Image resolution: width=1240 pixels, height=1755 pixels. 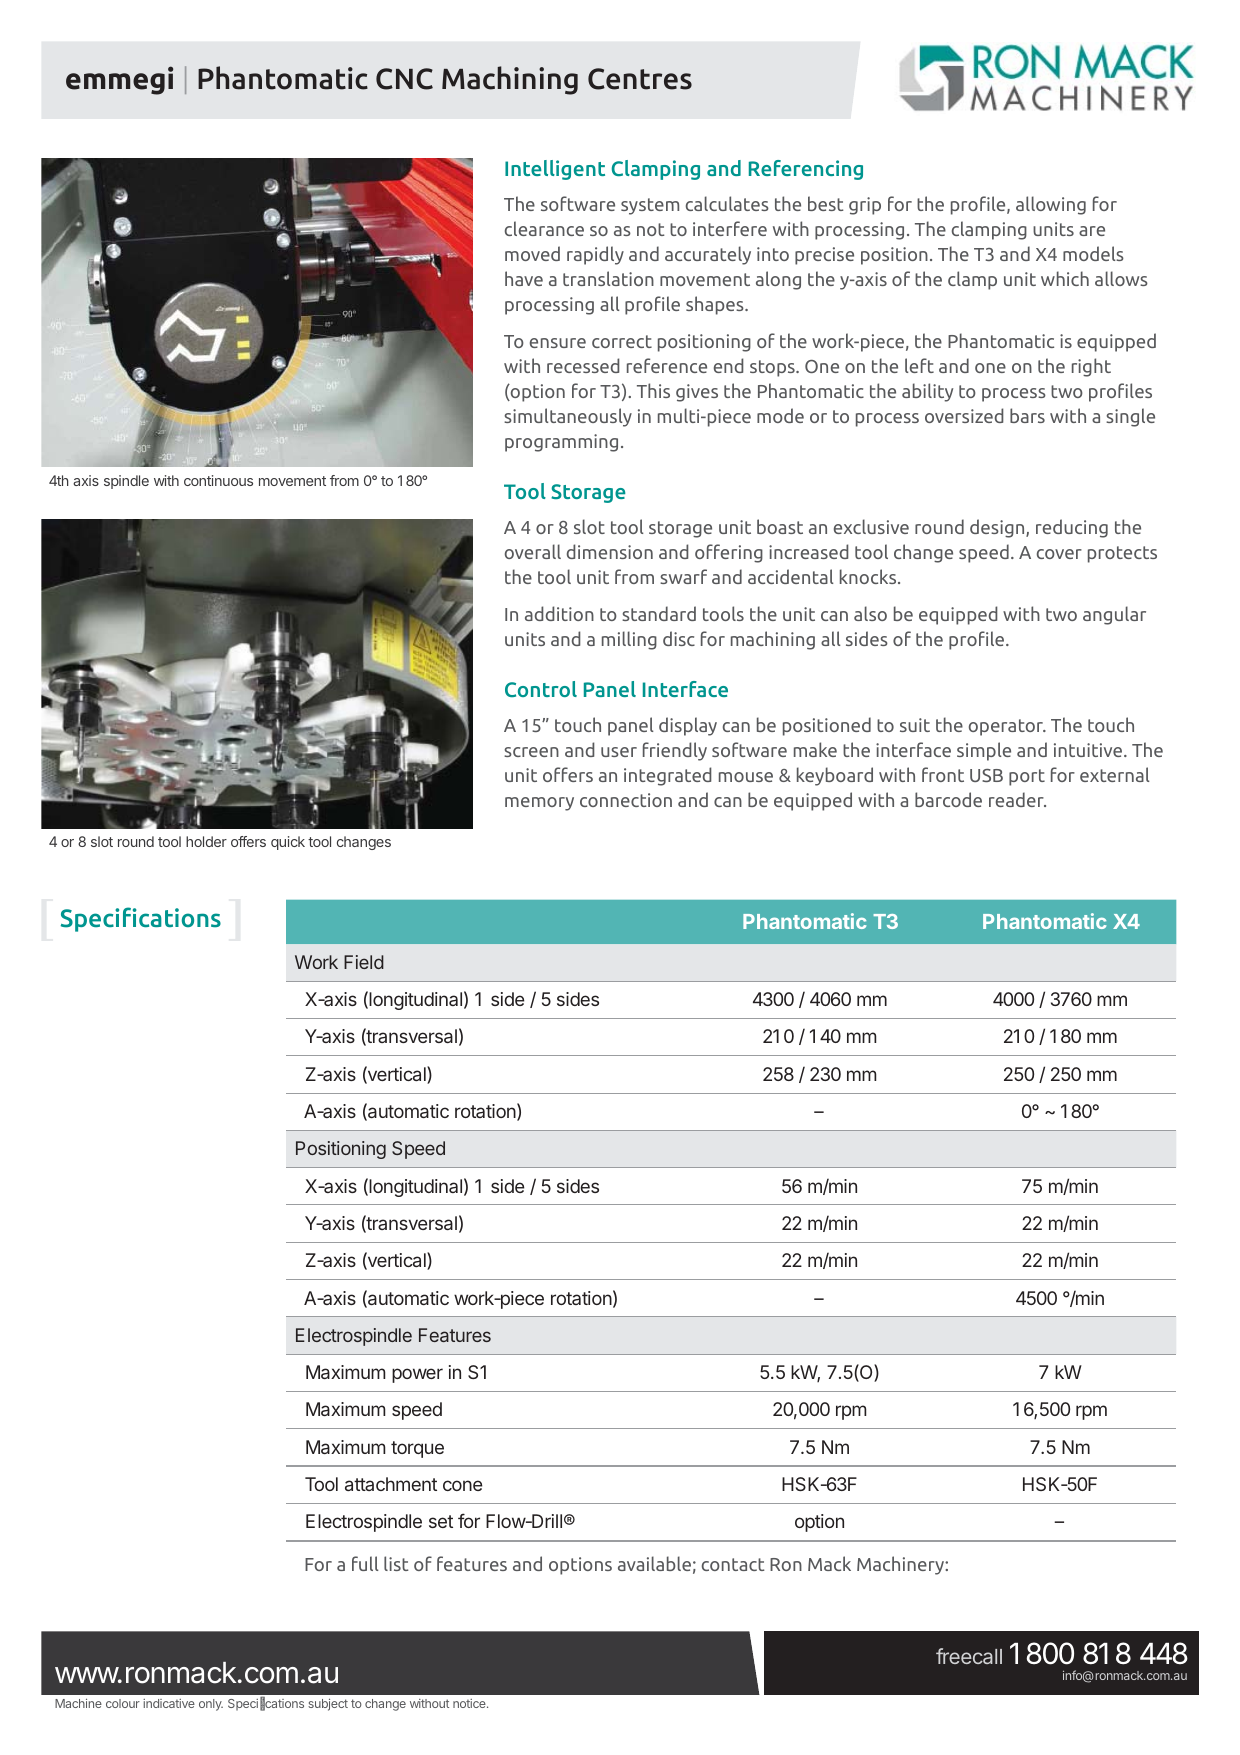 I want to click on offers, so click(x=248, y=841).
